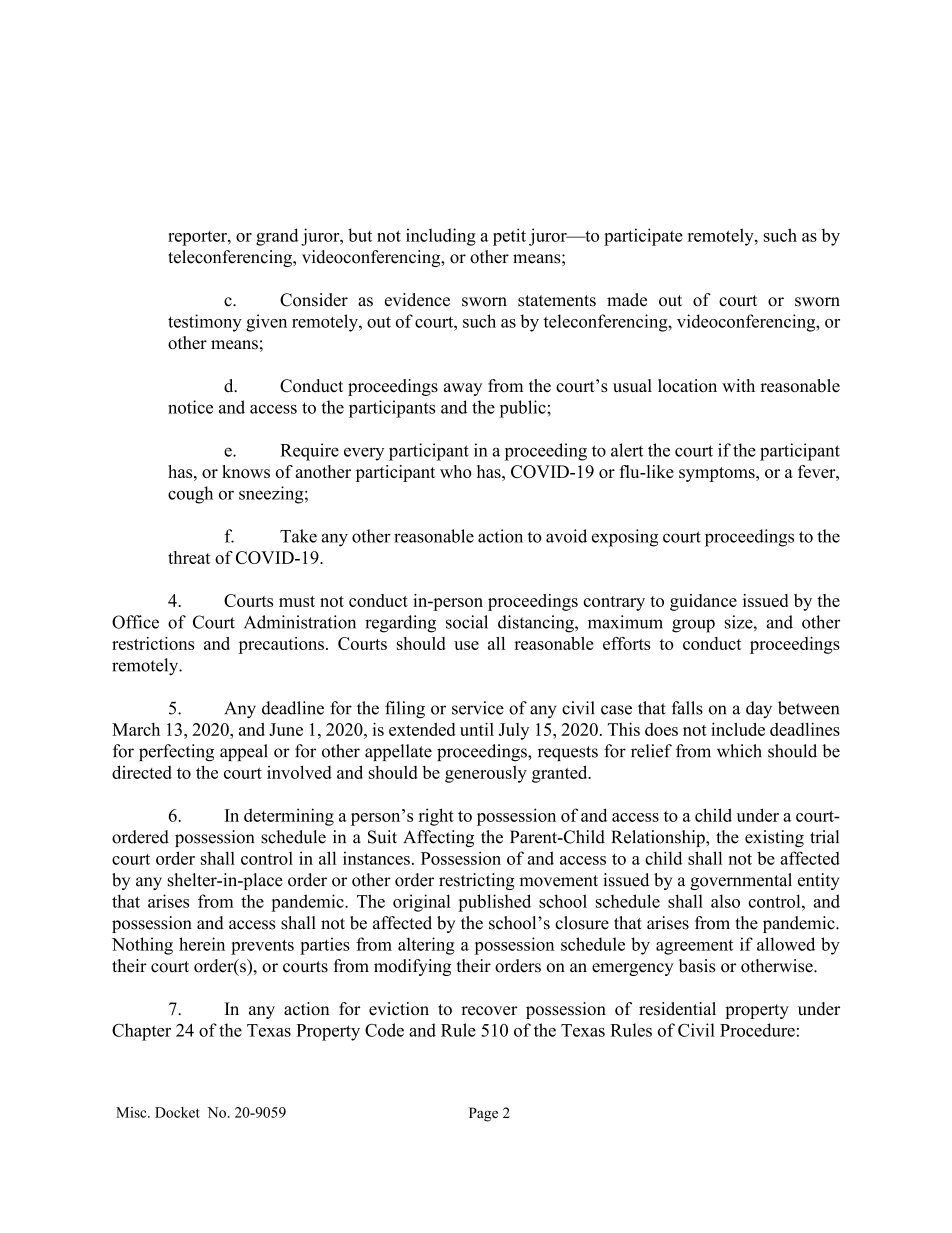 The width and height of the screenshot is (952, 1233). What do you see at coordinates (189, 557) in the screenshot?
I see `threat` at bounding box center [189, 557].
